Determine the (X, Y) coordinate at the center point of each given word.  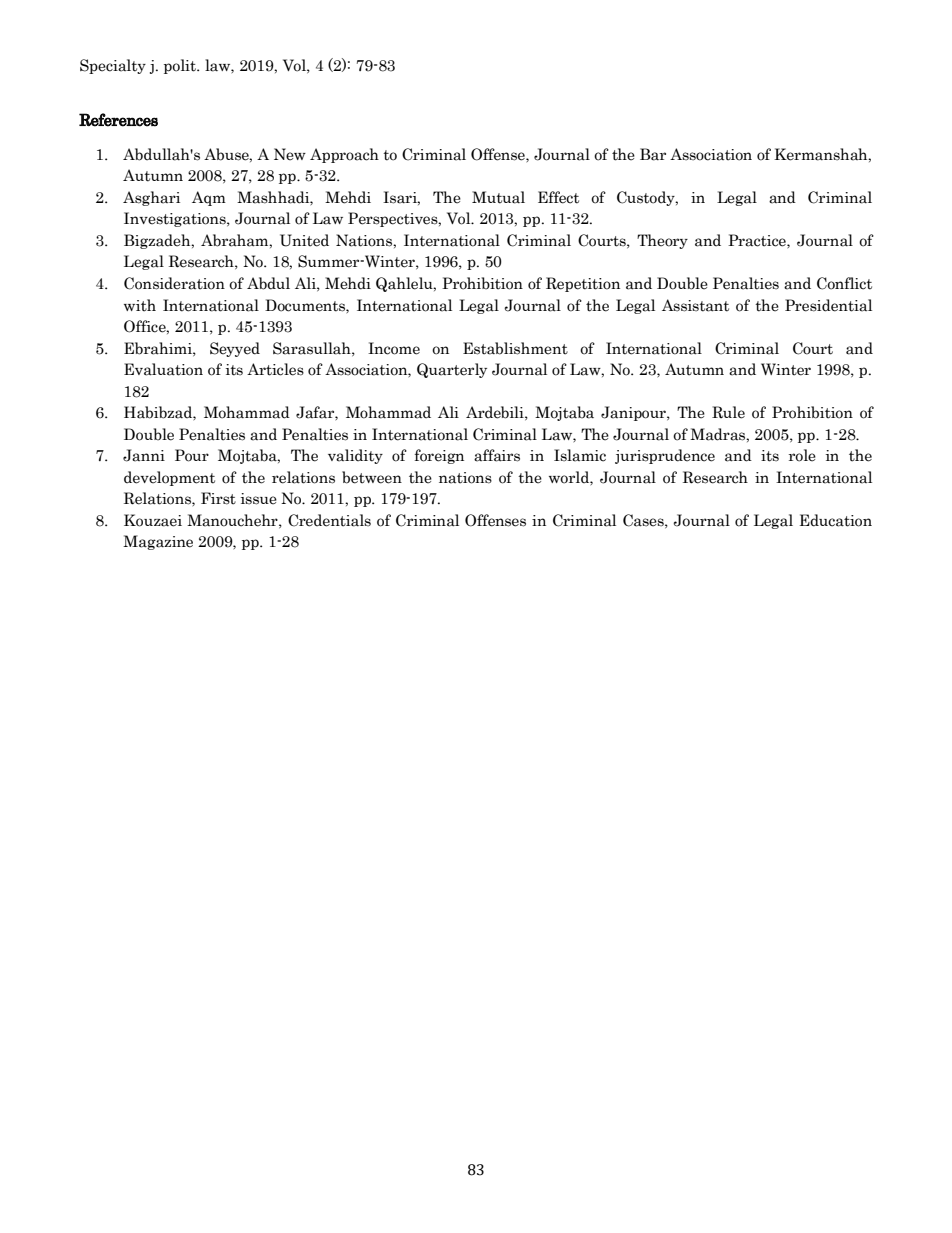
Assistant (695, 305)
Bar (653, 154)
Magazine (158, 542)
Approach (344, 155)
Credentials (329, 520)
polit (181, 66)
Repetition (583, 284)
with (140, 305)
